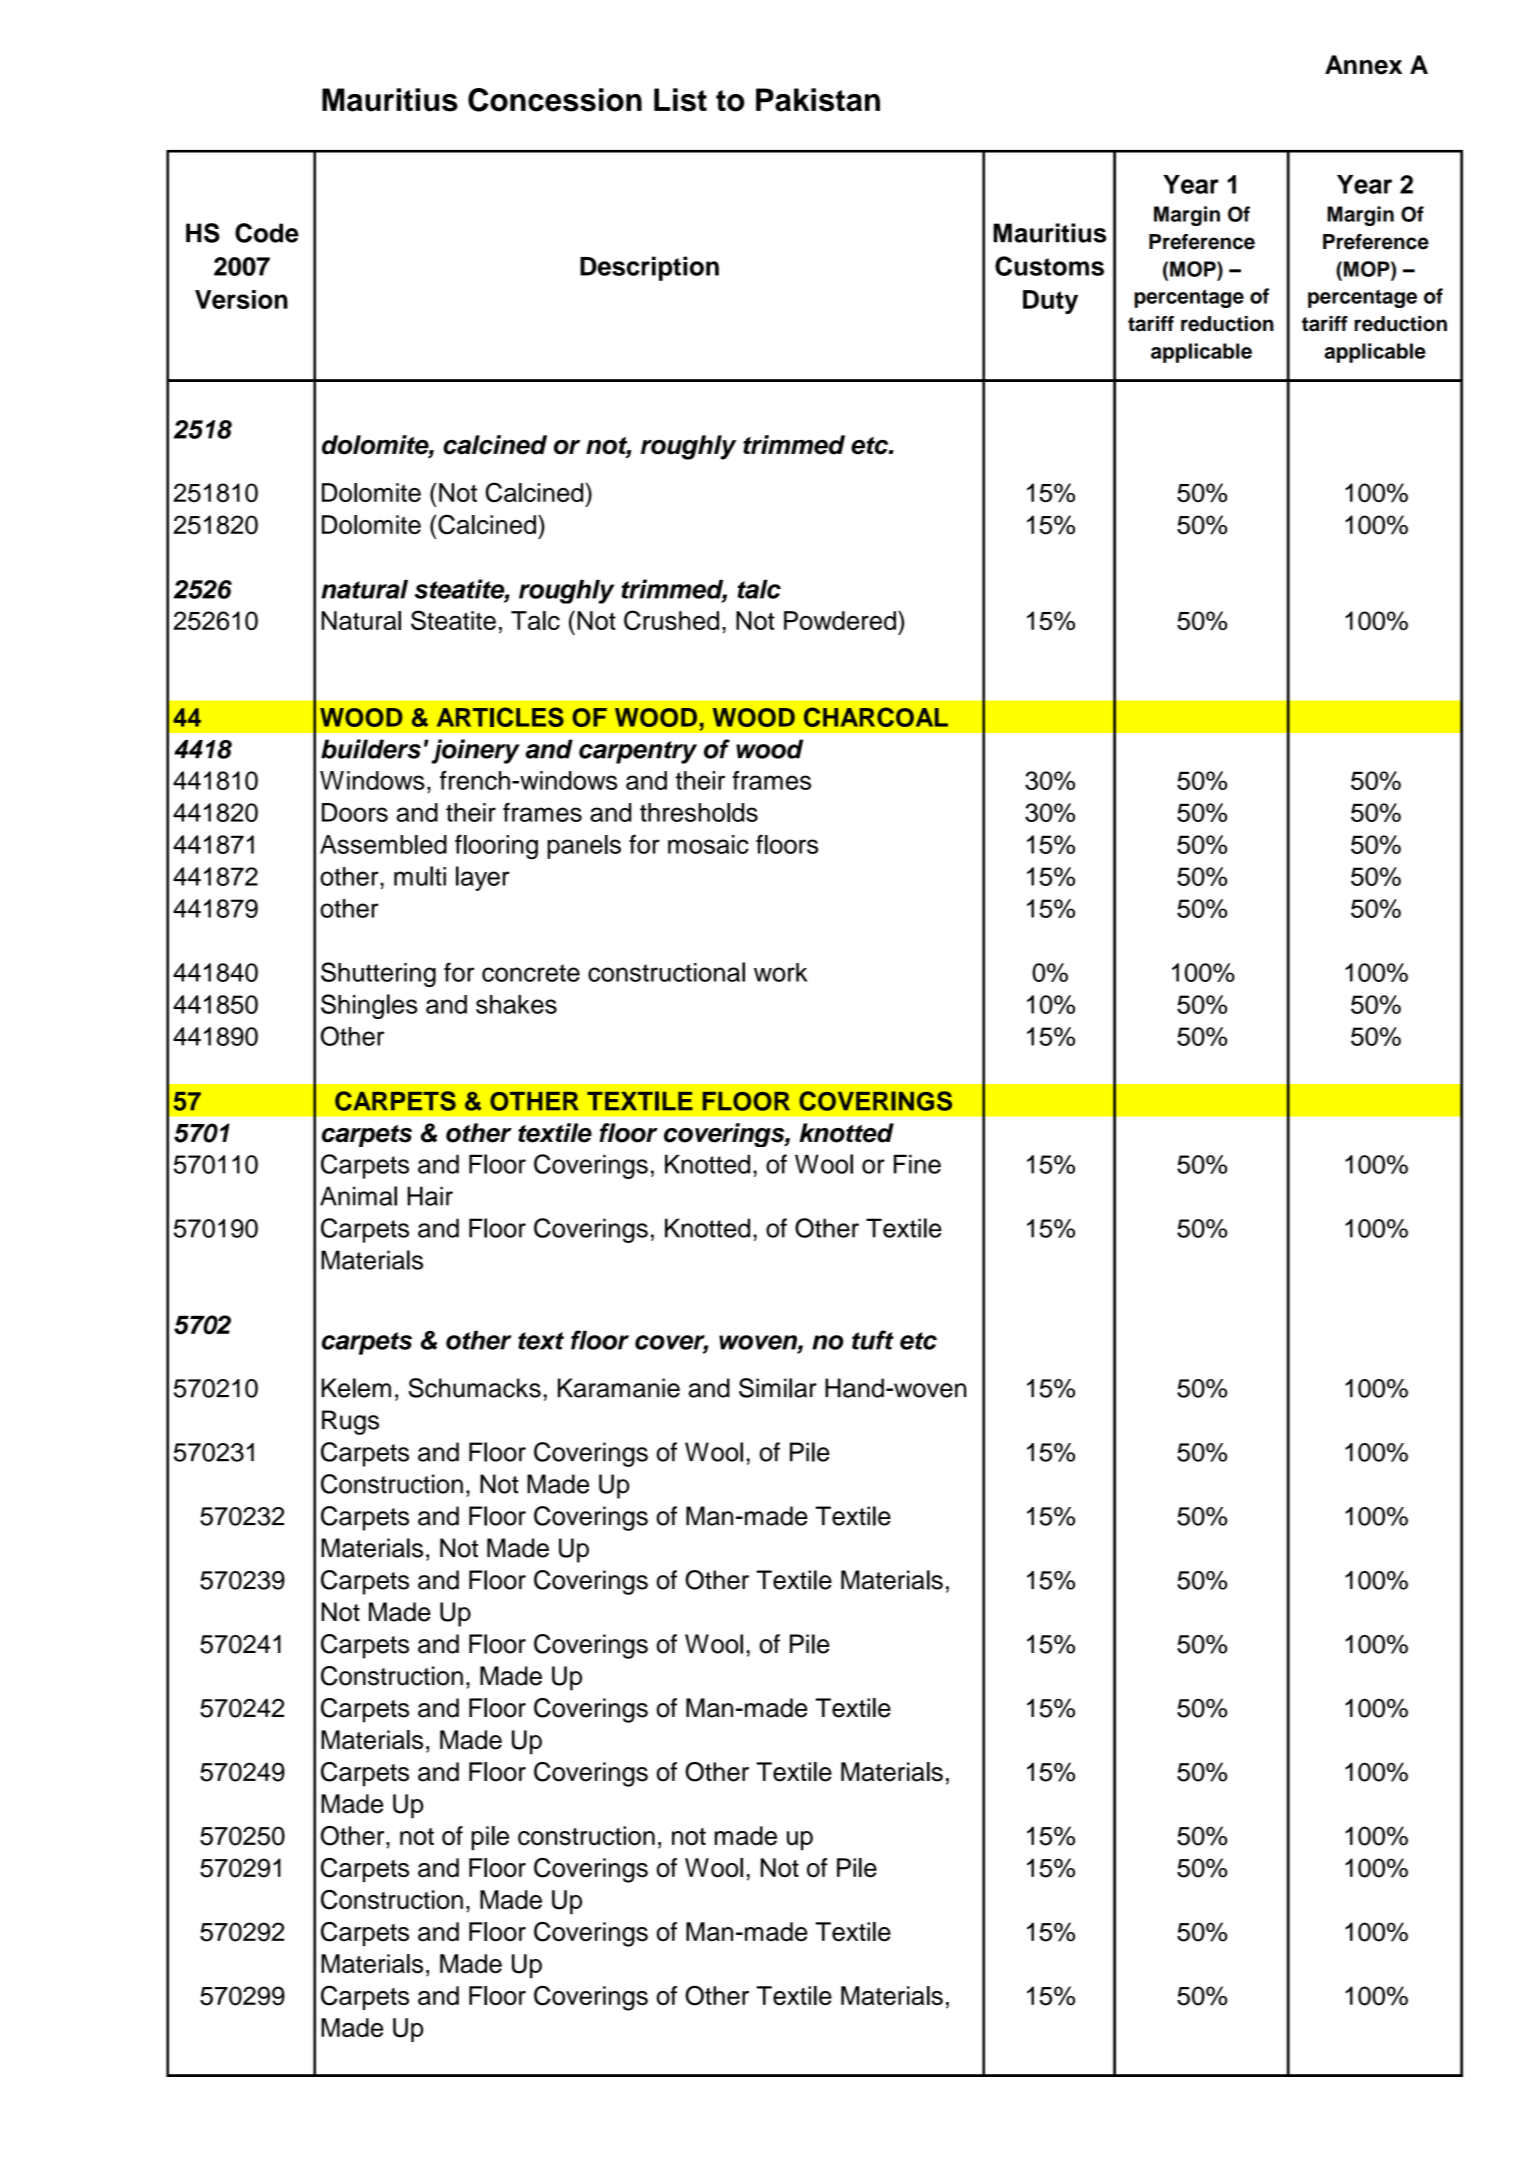  Describe the element at coordinates (1363, 65) in the page. I see `Annex` at that location.
